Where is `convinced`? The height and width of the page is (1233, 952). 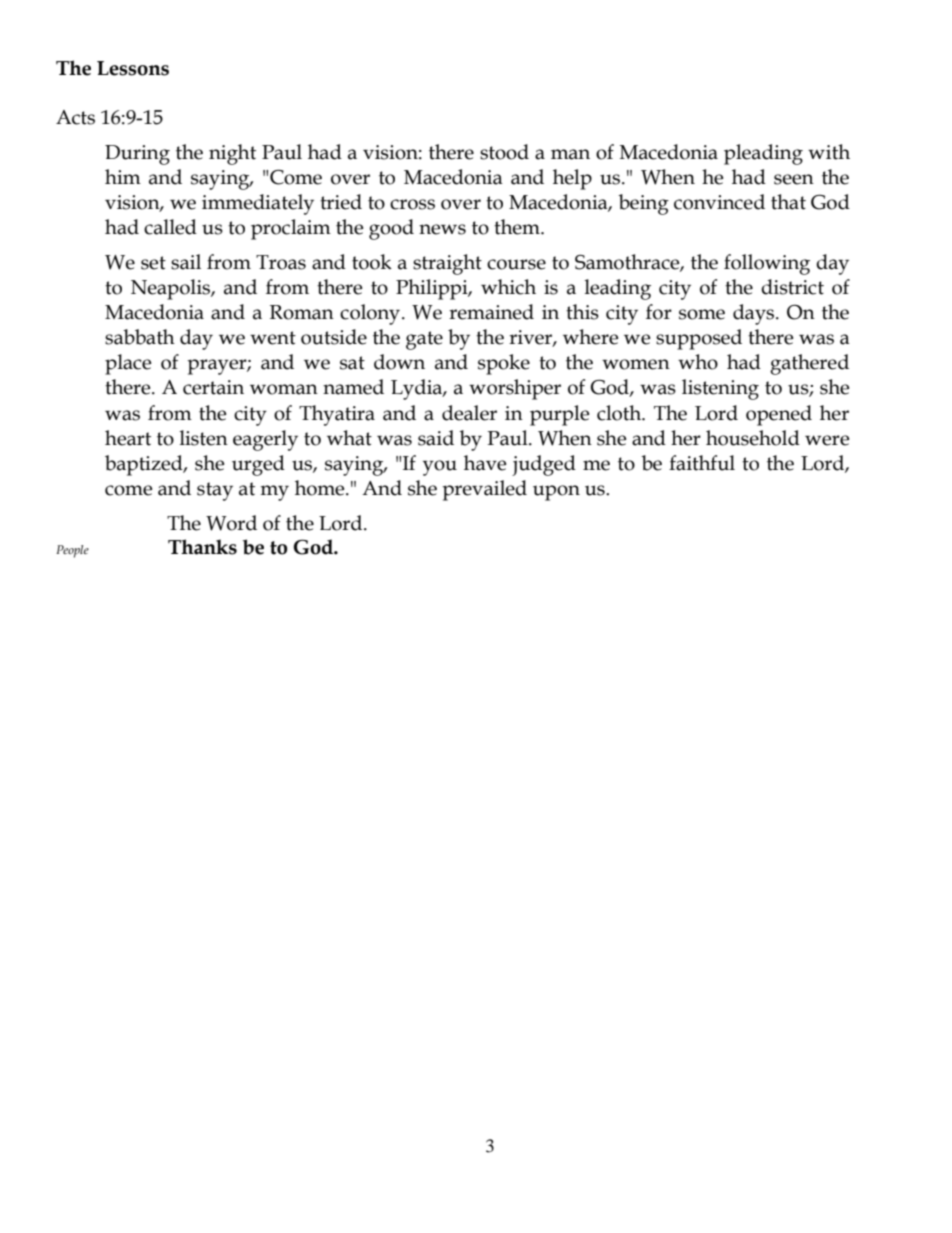
convinced is located at coordinates (719, 202).
